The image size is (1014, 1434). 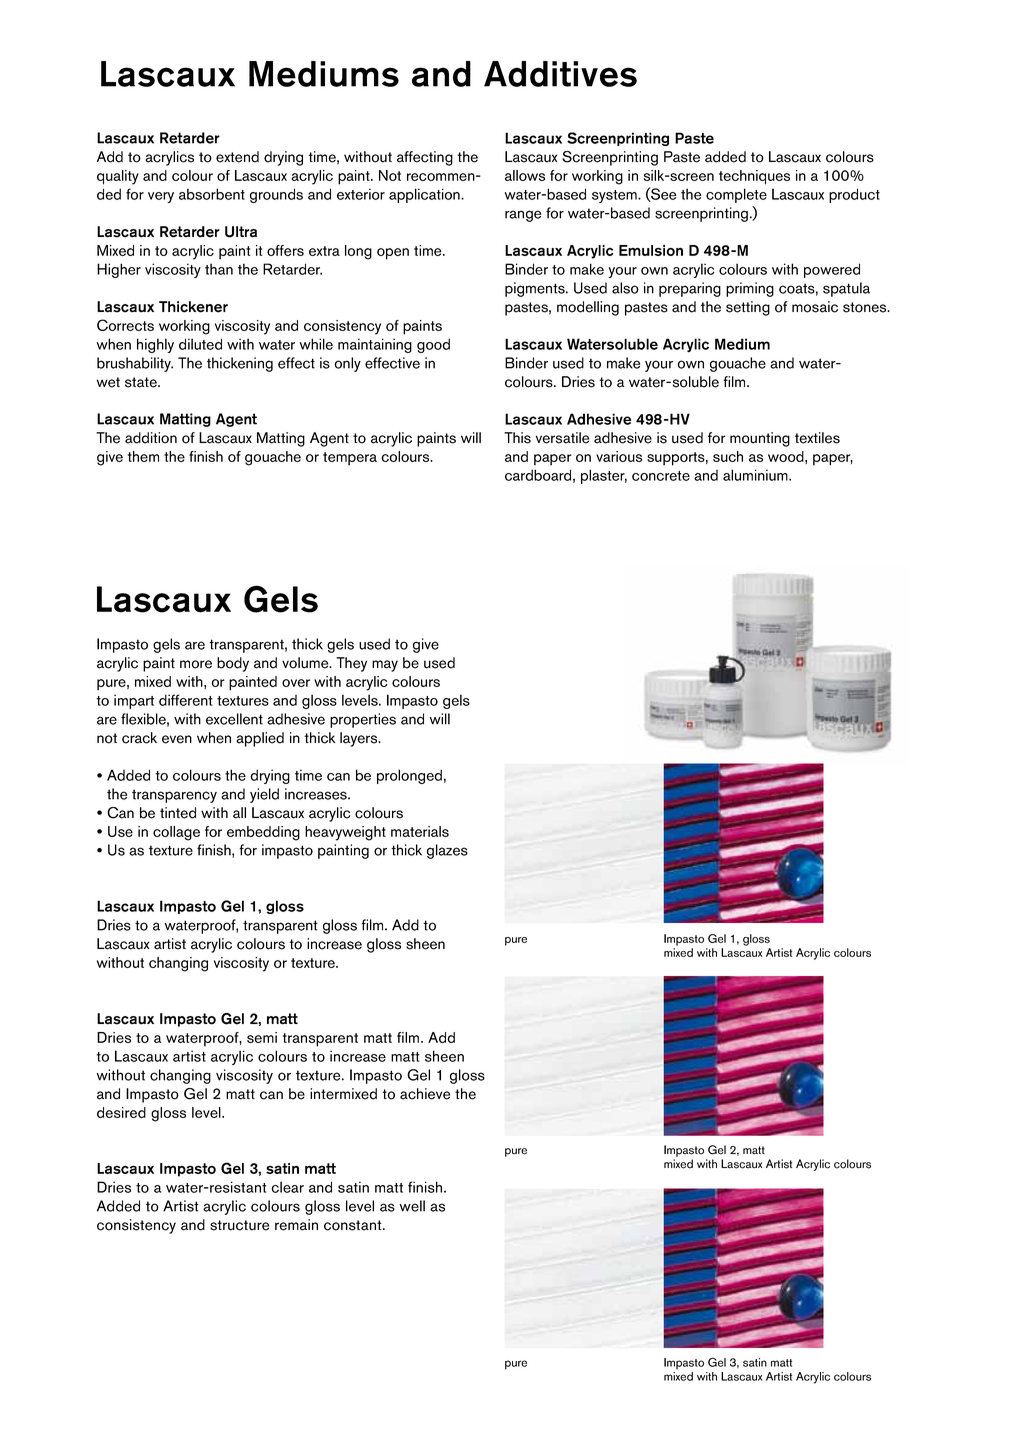 What do you see at coordinates (425, 1094) in the image?
I see `achieve` at bounding box center [425, 1094].
